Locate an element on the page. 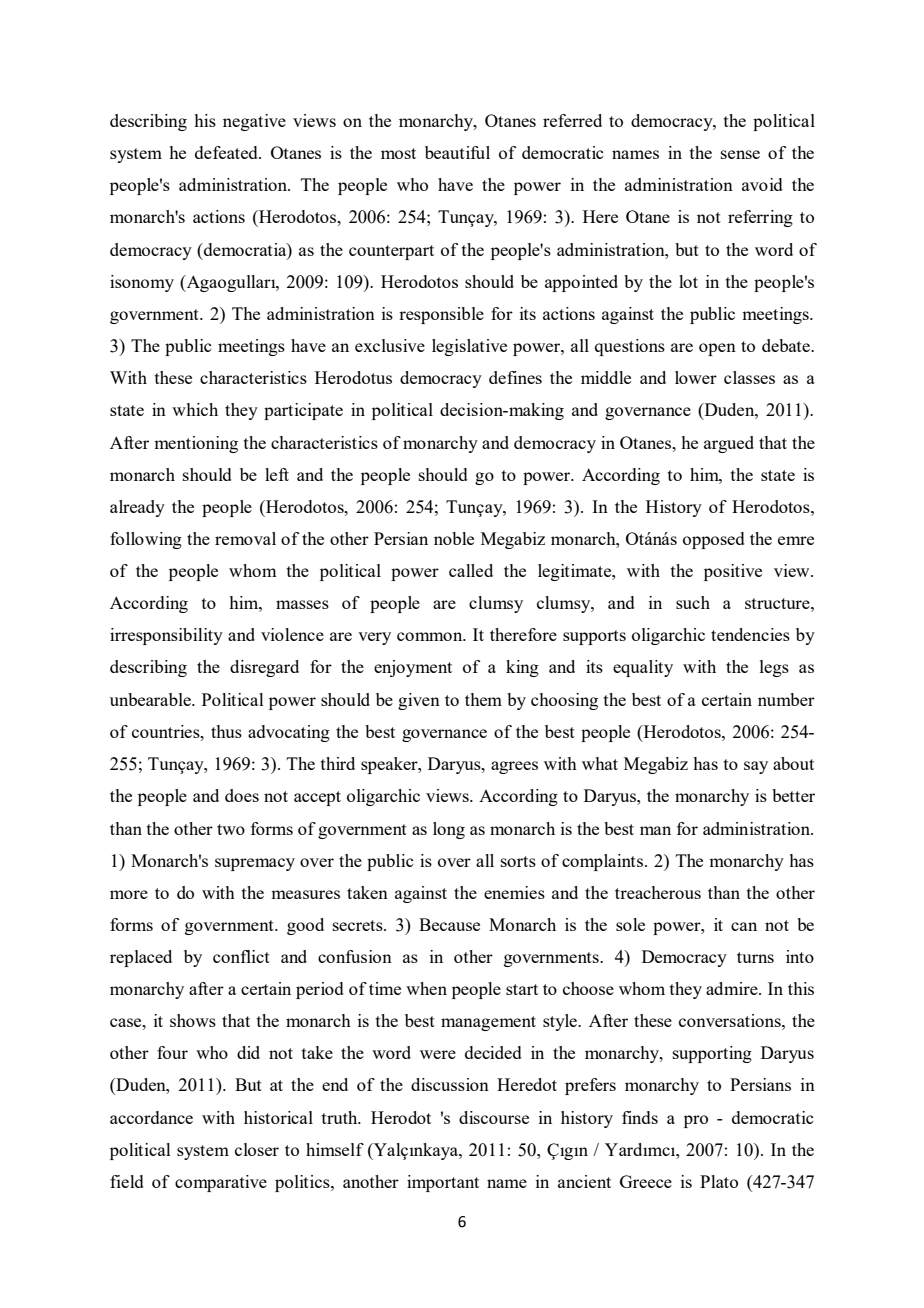 The width and height of the image is (924, 1308). Because is located at coordinates (449, 924).
